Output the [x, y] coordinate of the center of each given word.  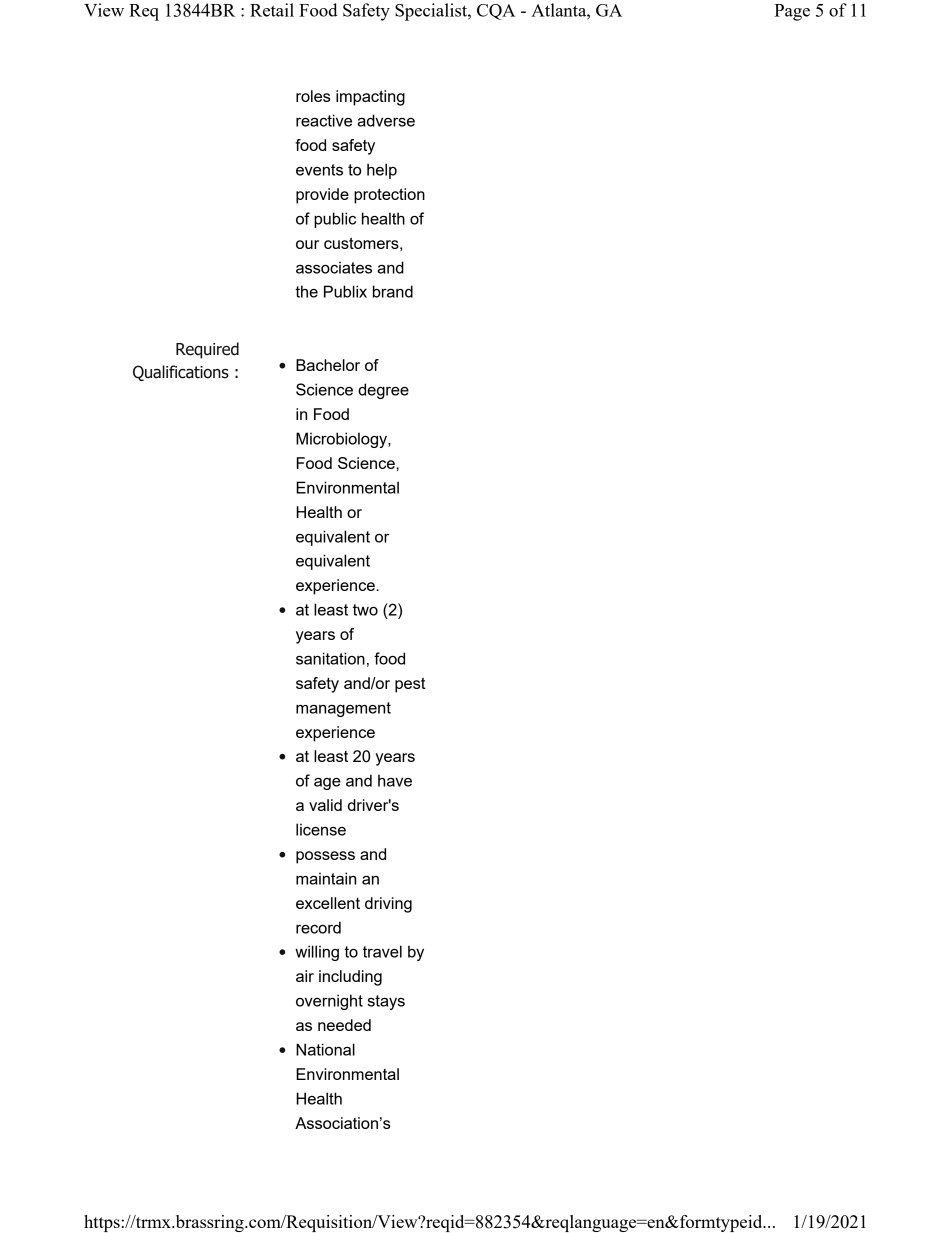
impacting [370, 98]
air [305, 976]
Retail [272, 10]
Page [792, 12]
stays [386, 1002]
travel [382, 951]
